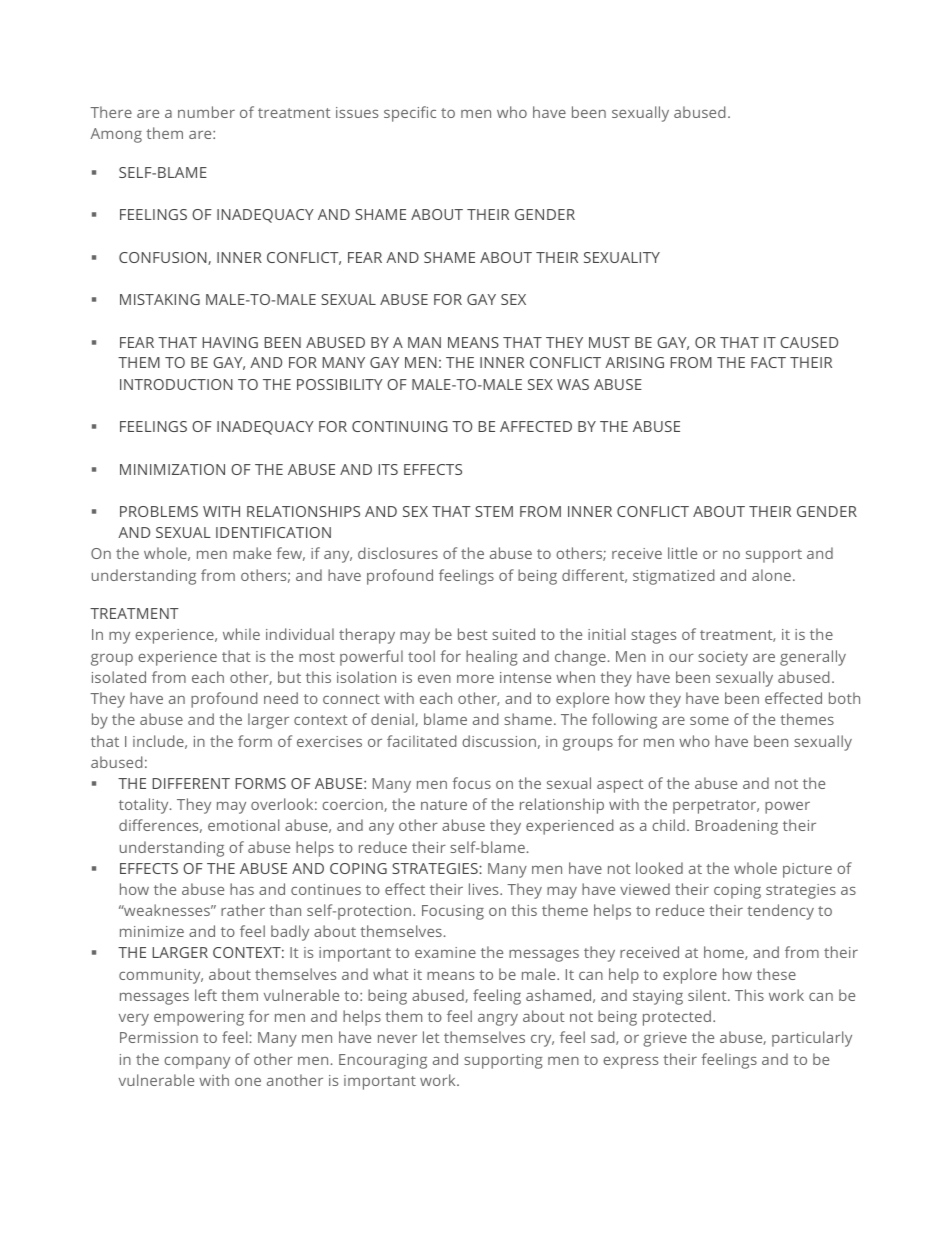 Image resolution: width=952 pixels, height=1233 pixels. What do you see at coordinates (609, 342) in the screenshot?
I see `MUST` at bounding box center [609, 342].
